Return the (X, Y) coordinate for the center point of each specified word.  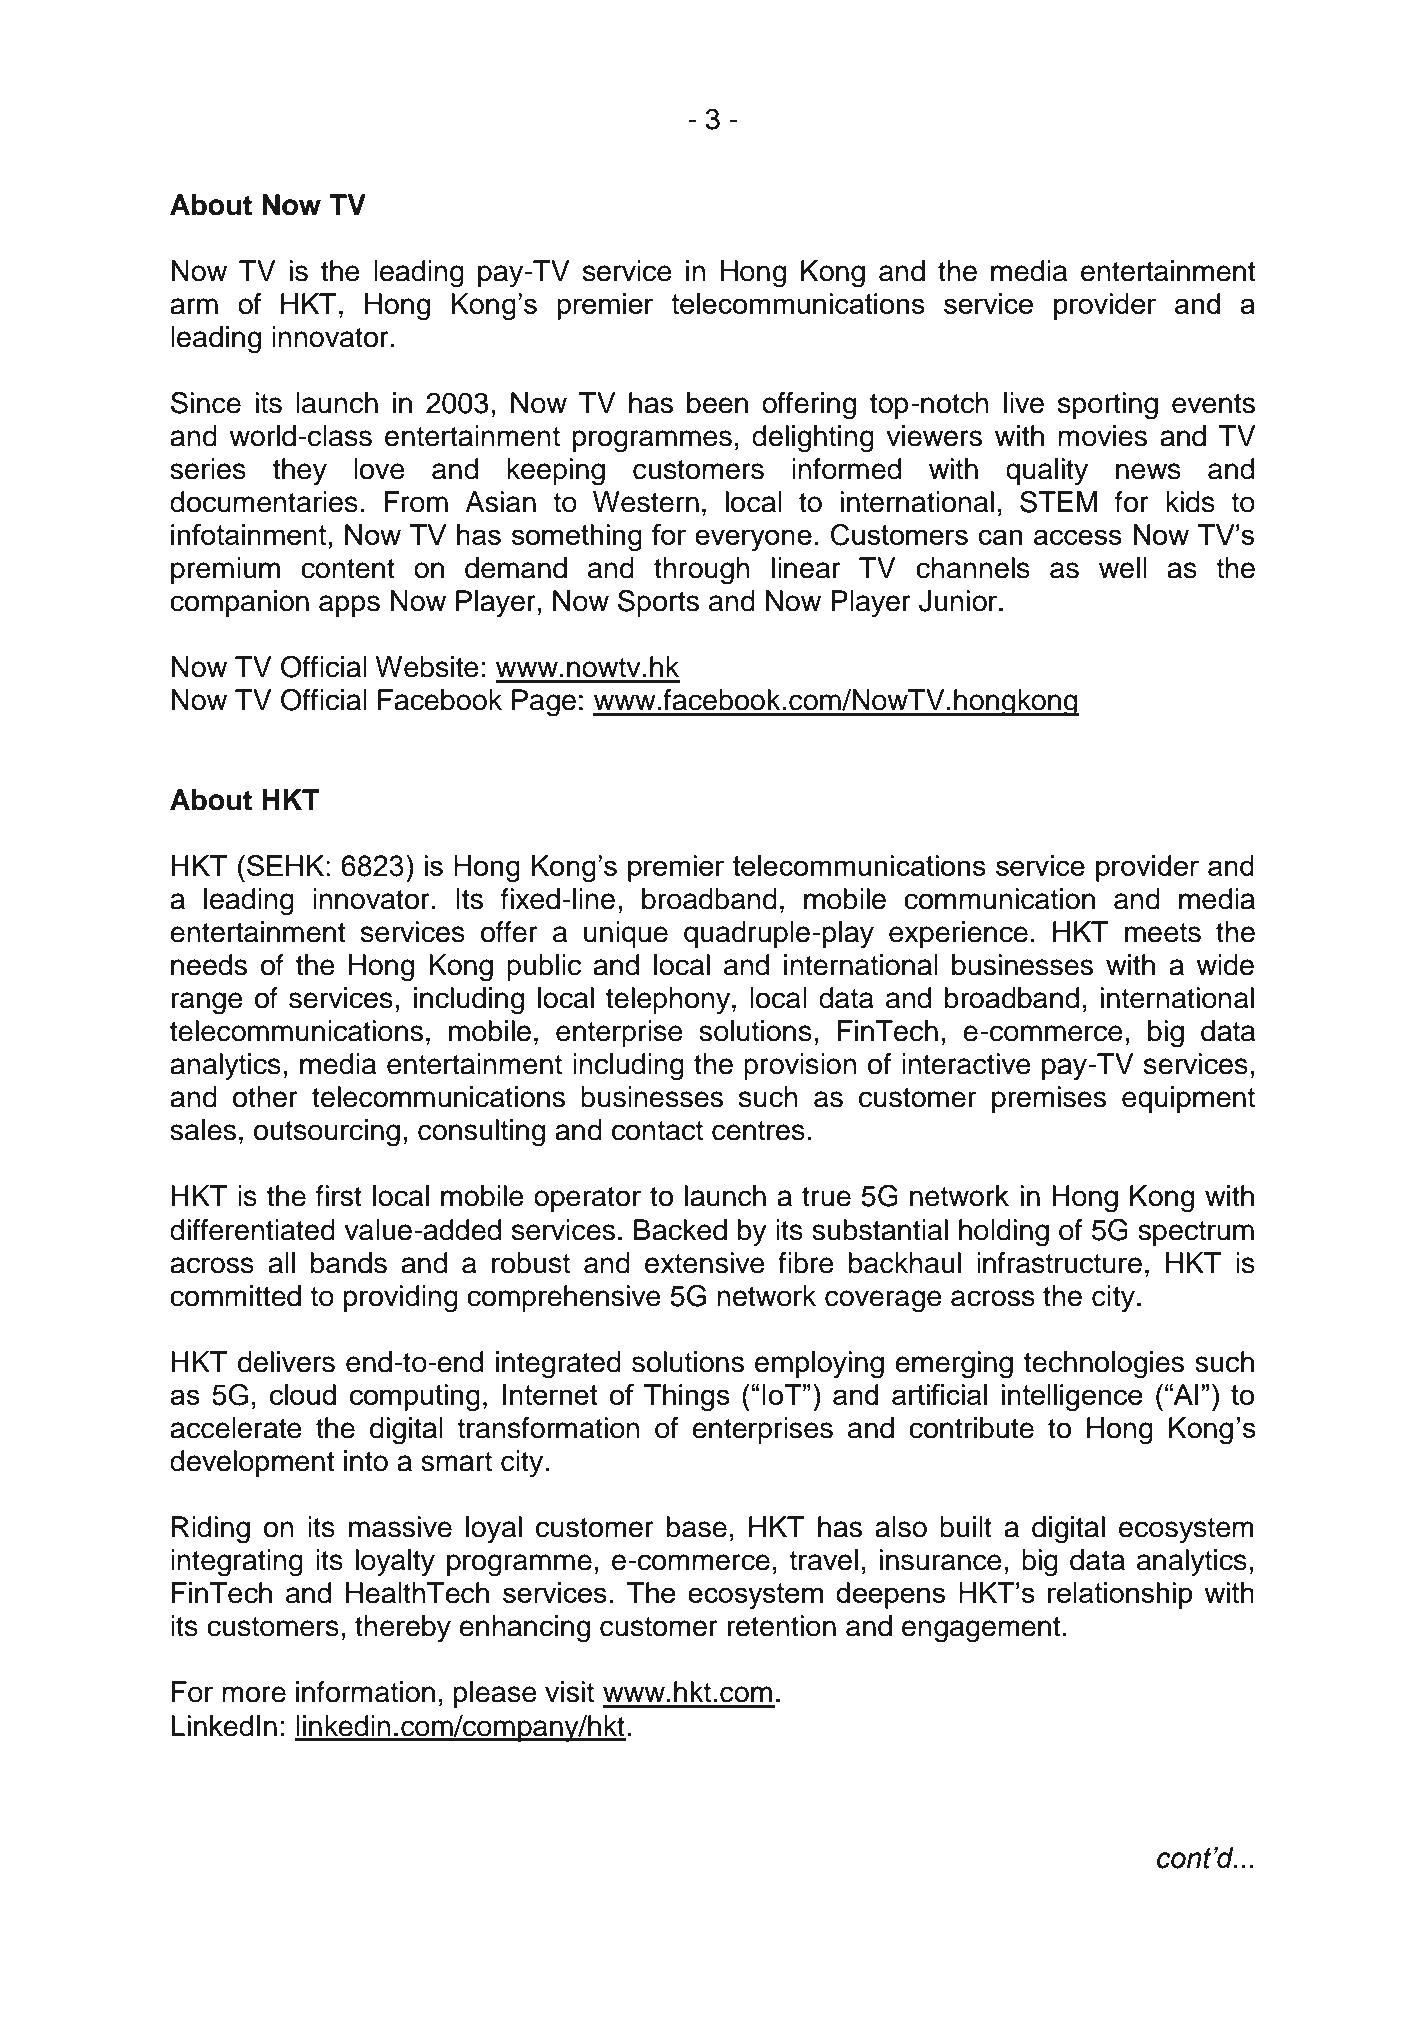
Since (206, 403)
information (365, 1692)
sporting (1108, 406)
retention (781, 1626)
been (717, 403)
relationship (1120, 1595)
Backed (680, 1230)
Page (544, 703)
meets (1163, 933)
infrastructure (1059, 1263)
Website (427, 667)
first (339, 1196)
